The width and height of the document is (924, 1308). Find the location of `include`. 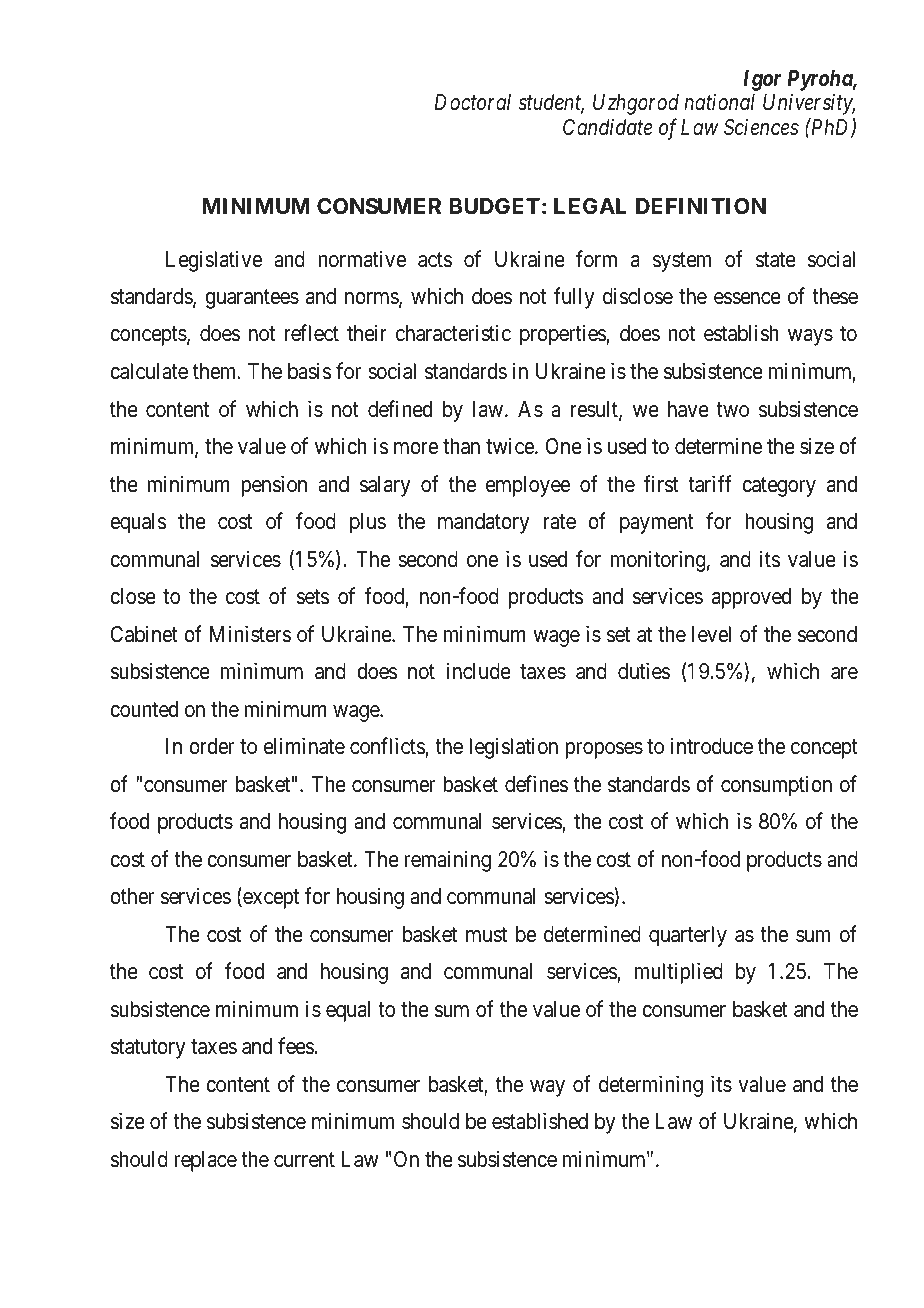

include is located at coordinates (479, 671).
